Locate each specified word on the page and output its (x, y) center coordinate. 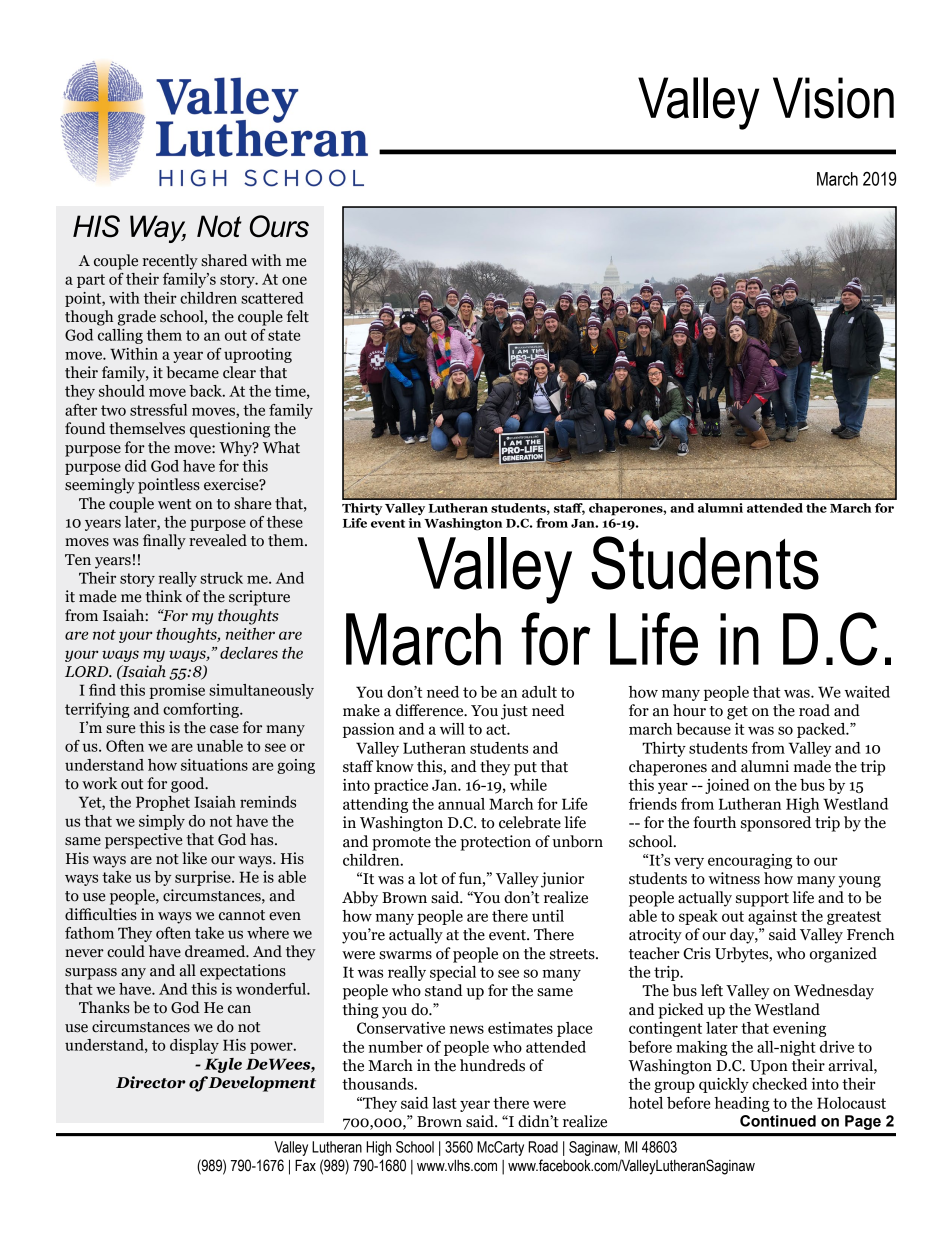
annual (461, 804)
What (281, 447)
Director (151, 1082)
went (174, 504)
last (444, 1103)
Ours (279, 226)
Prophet (163, 803)
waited (867, 692)
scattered (272, 298)
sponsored (776, 824)
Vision (833, 98)
